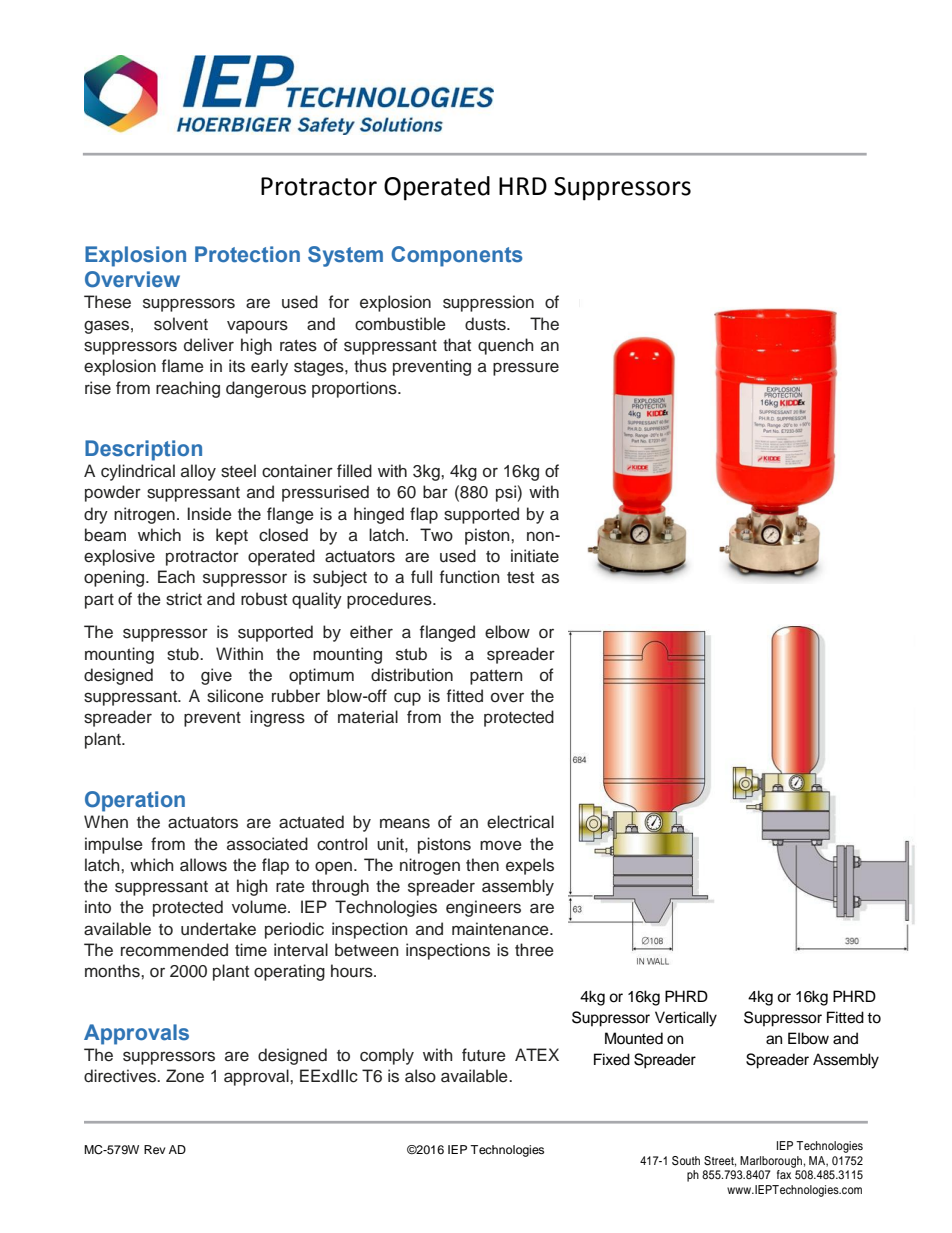 The width and height of the image is (952, 1233). Describe the element at coordinates (209, 514) in the image. I see `Inside` at that location.
